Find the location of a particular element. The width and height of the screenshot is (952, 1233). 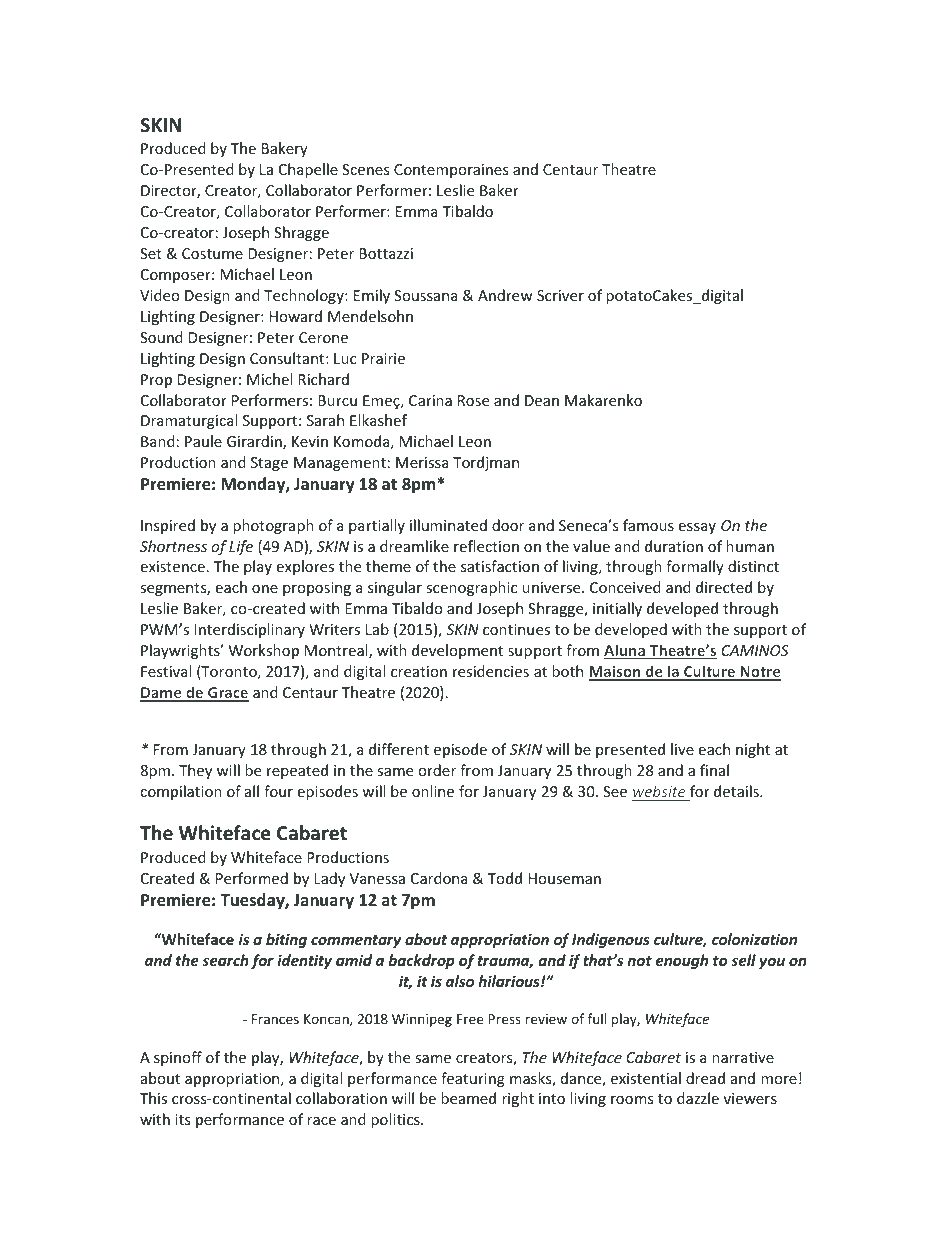

its is located at coordinates (182, 1119).
